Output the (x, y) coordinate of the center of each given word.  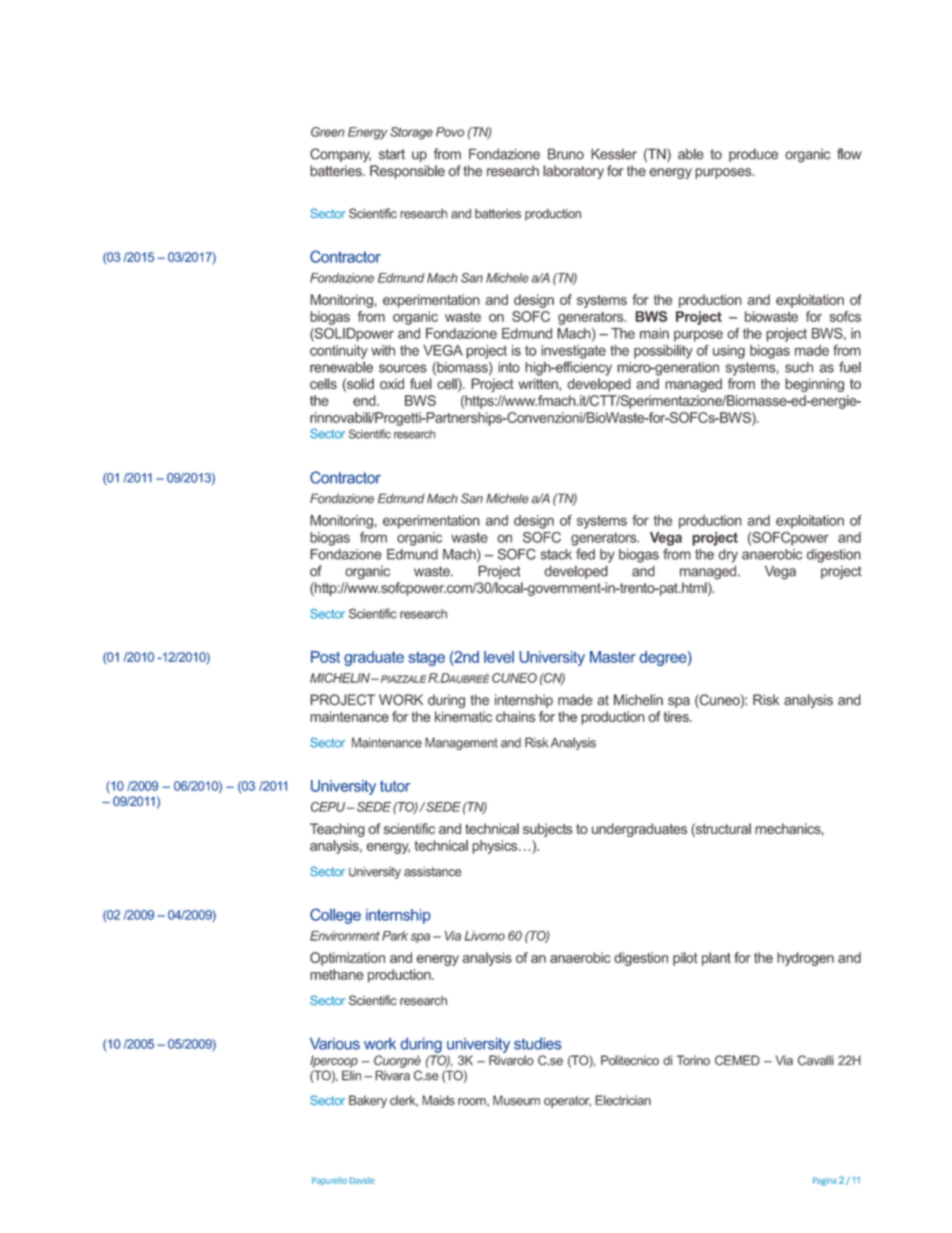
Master (613, 657)
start (392, 154)
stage (426, 659)
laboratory (573, 172)
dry (728, 556)
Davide (362, 1180)
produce (753, 155)
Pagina (824, 1181)
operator (567, 1102)
